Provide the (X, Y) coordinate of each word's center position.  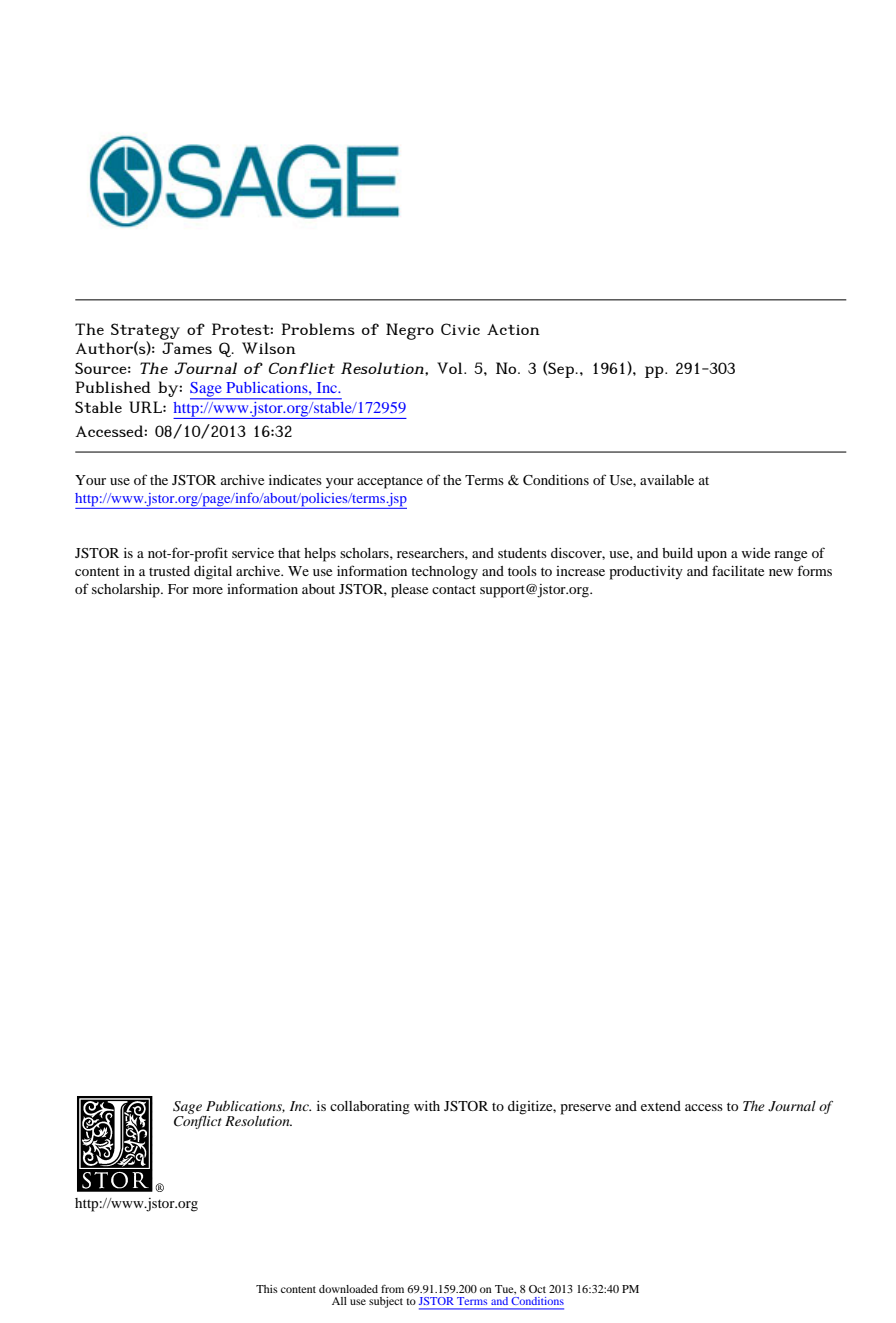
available (667, 480)
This (267, 1289)
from (392, 1288)
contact (454, 589)
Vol (451, 368)
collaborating (370, 1108)
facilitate (738, 570)
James (187, 348)
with (427, 1106)
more (208, 590)
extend (661, 1106)
